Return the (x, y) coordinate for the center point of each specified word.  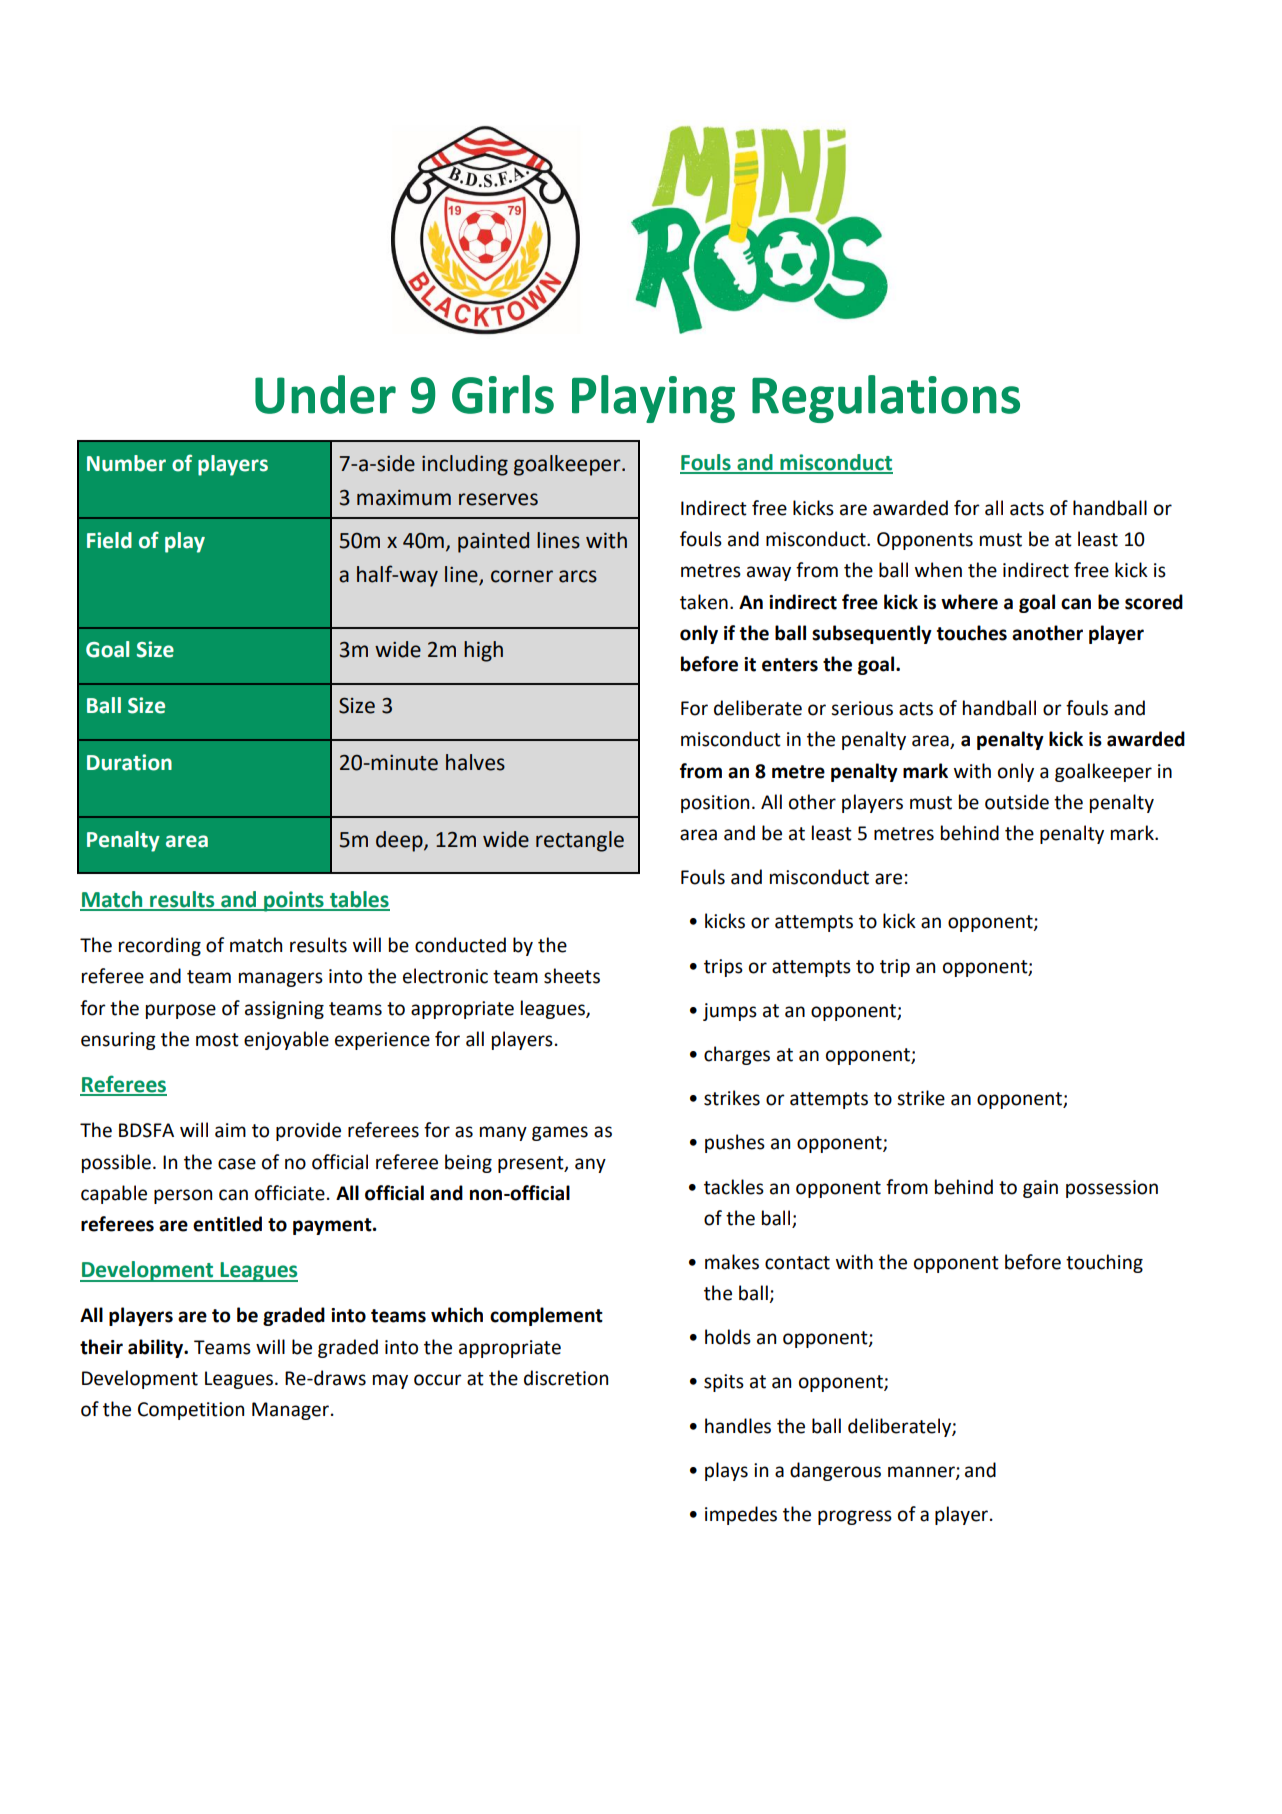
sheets (572, 976)
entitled (227, 1224)
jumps (730, 1012)
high (483, 651)
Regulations (886, 399)
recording (160, 946)
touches (972, 633)
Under (325, 394)
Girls (503, 394)
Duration (129, 762)
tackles (734, 1187)
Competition (191, 1411)
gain (1040, 1189)
